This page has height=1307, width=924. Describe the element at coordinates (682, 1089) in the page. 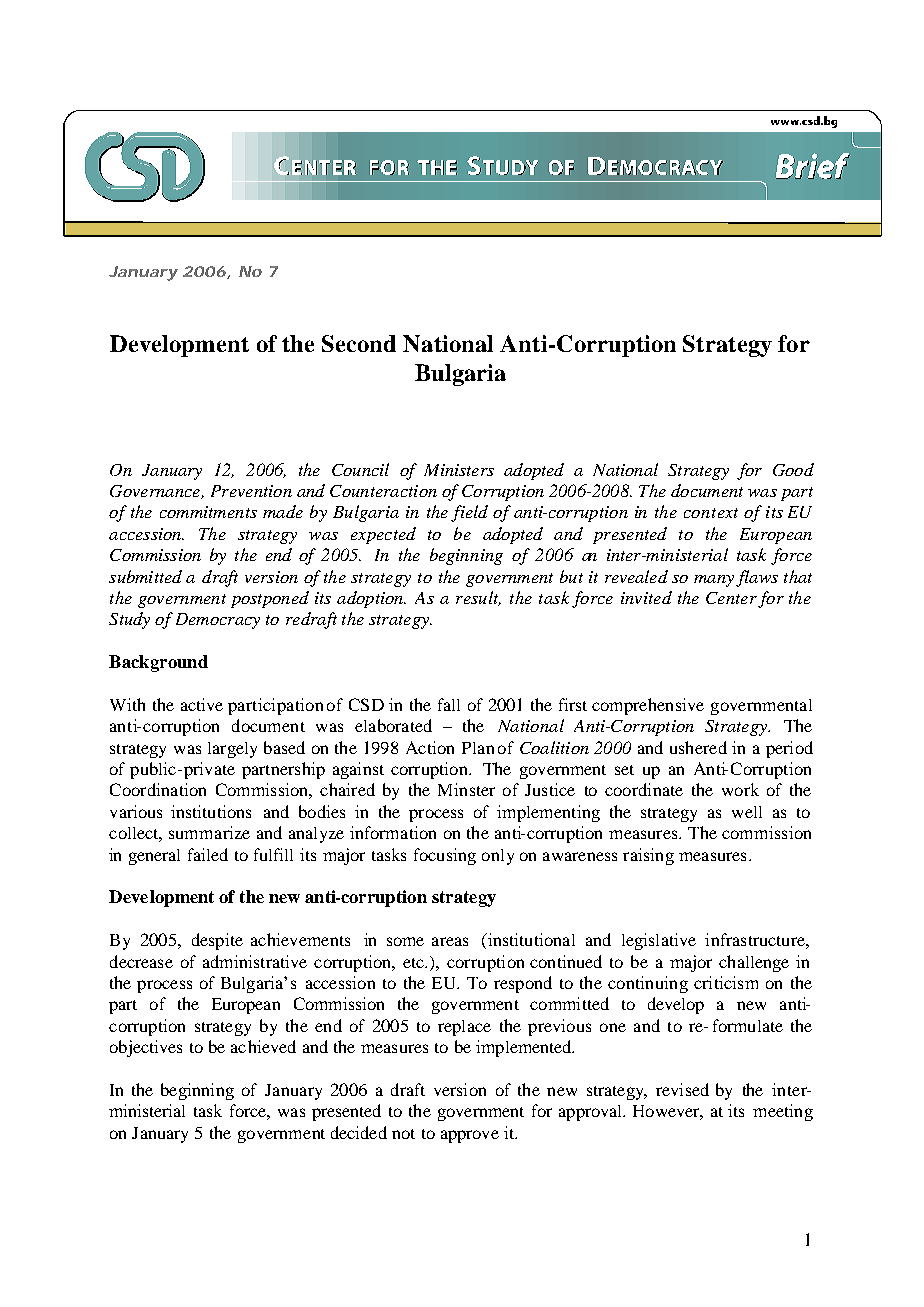

I see `revised` at that location.
